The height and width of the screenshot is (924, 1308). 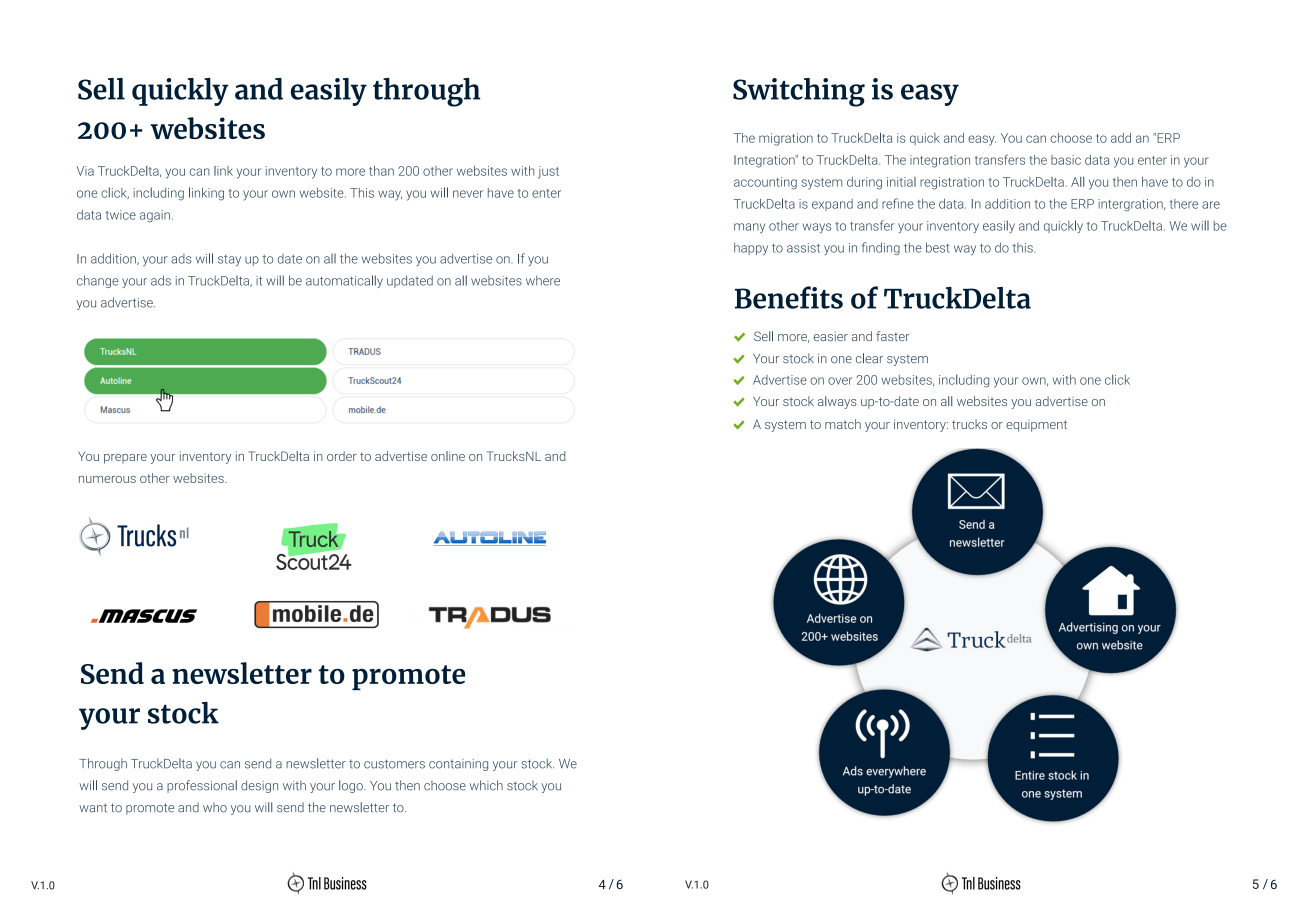 What do you see at coordinates (202, 786) in the screenshot?
I see `professional` at bounding box center [202, 786].
